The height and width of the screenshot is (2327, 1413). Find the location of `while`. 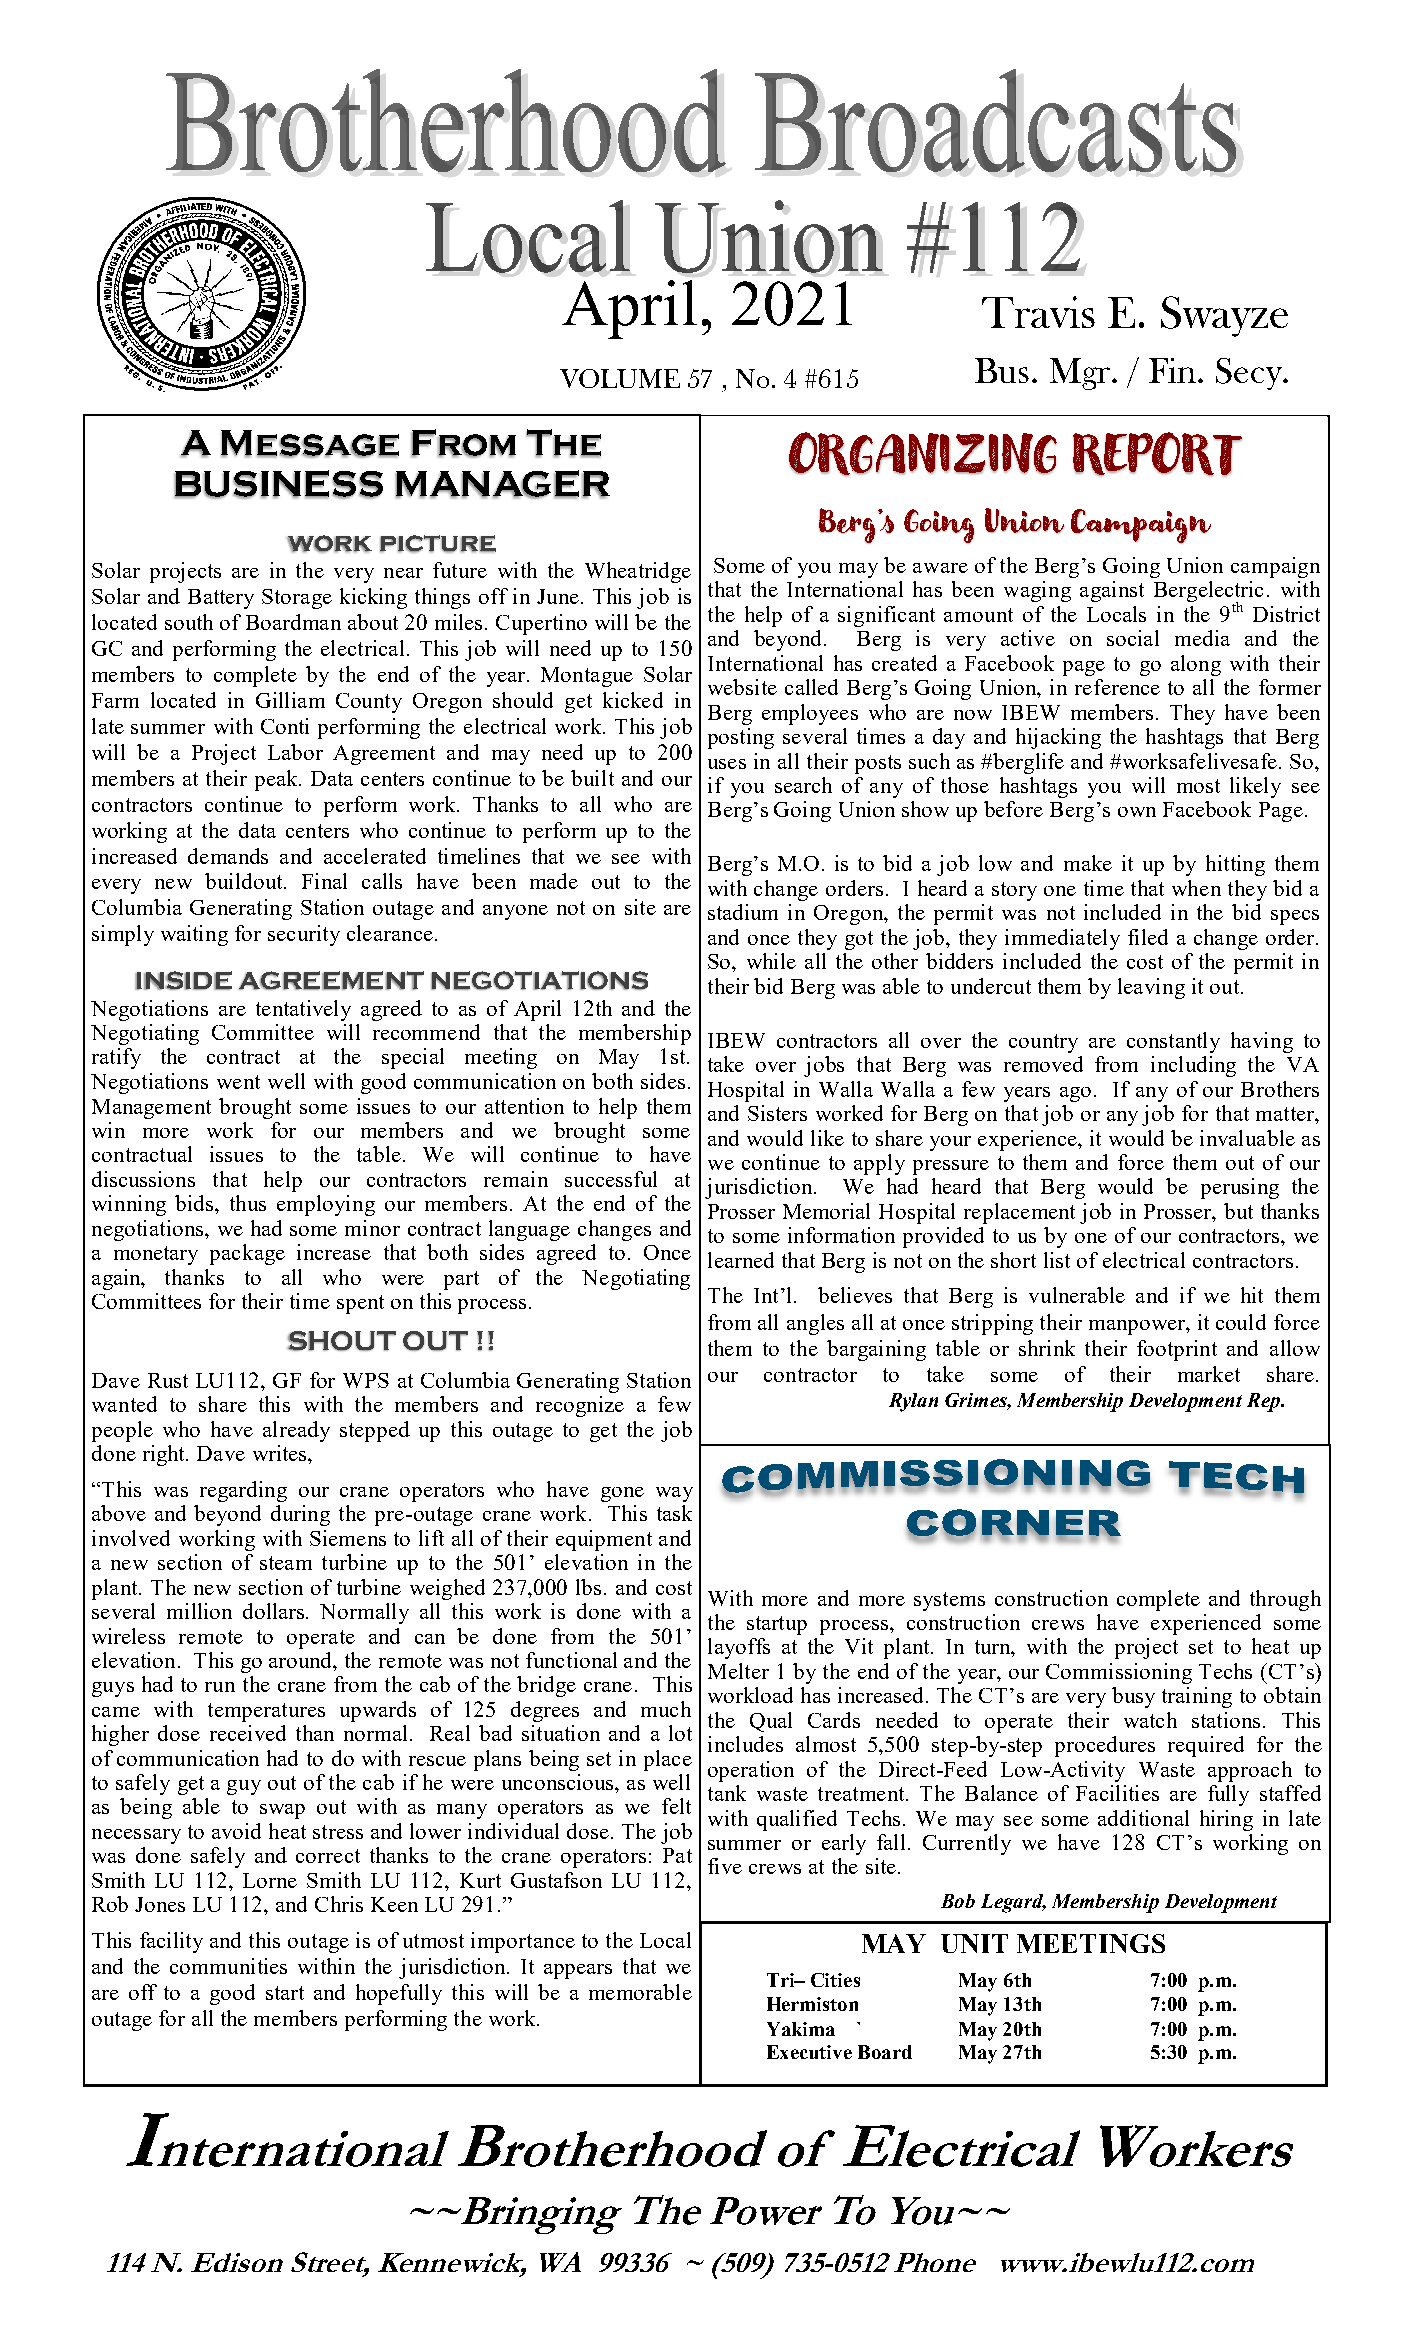

while is located at coordinates (771, 961).
